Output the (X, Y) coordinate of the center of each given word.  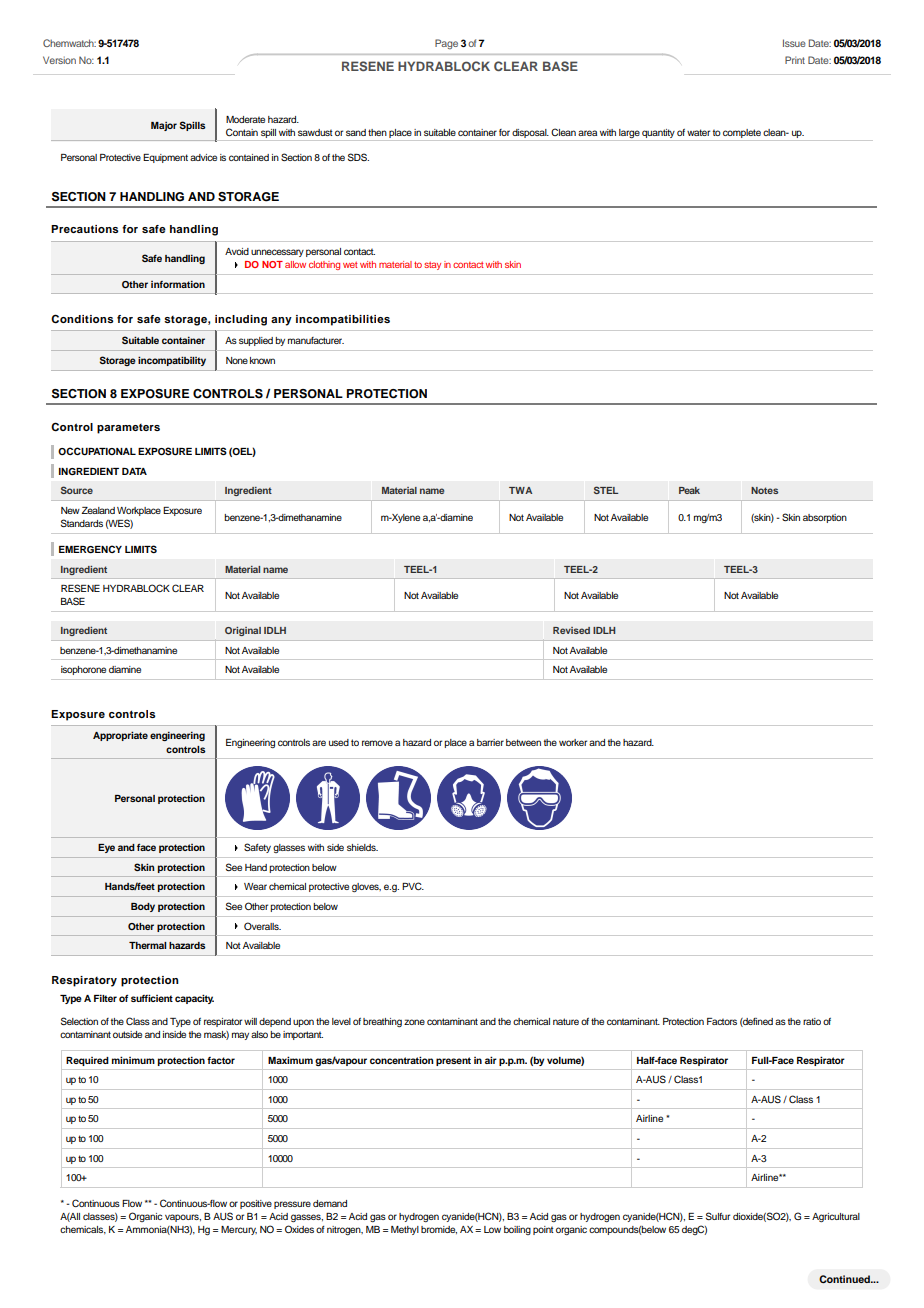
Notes (764, 490)
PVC (413, 886)
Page (446, 44)
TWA (520, 490)
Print (795, 60)
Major (164, 126)
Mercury (239, 1230)
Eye (106, 848)
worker (573, 742)
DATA (134, 471)
